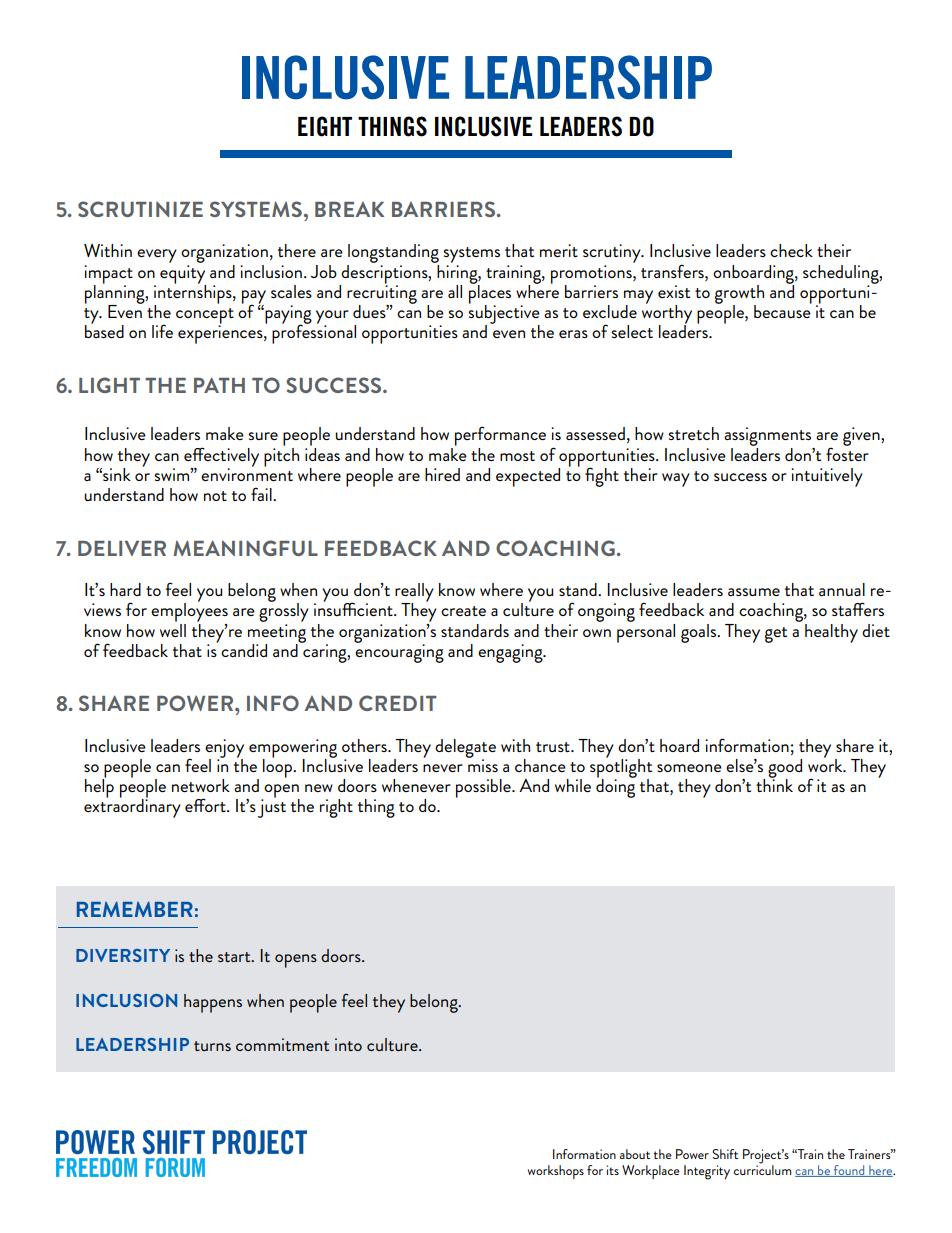 This screenshot has height=1233, width=952. What do you see at coordinates (791, 250) in the screenshot?
I see `check` at bounding box center [791, 250].
